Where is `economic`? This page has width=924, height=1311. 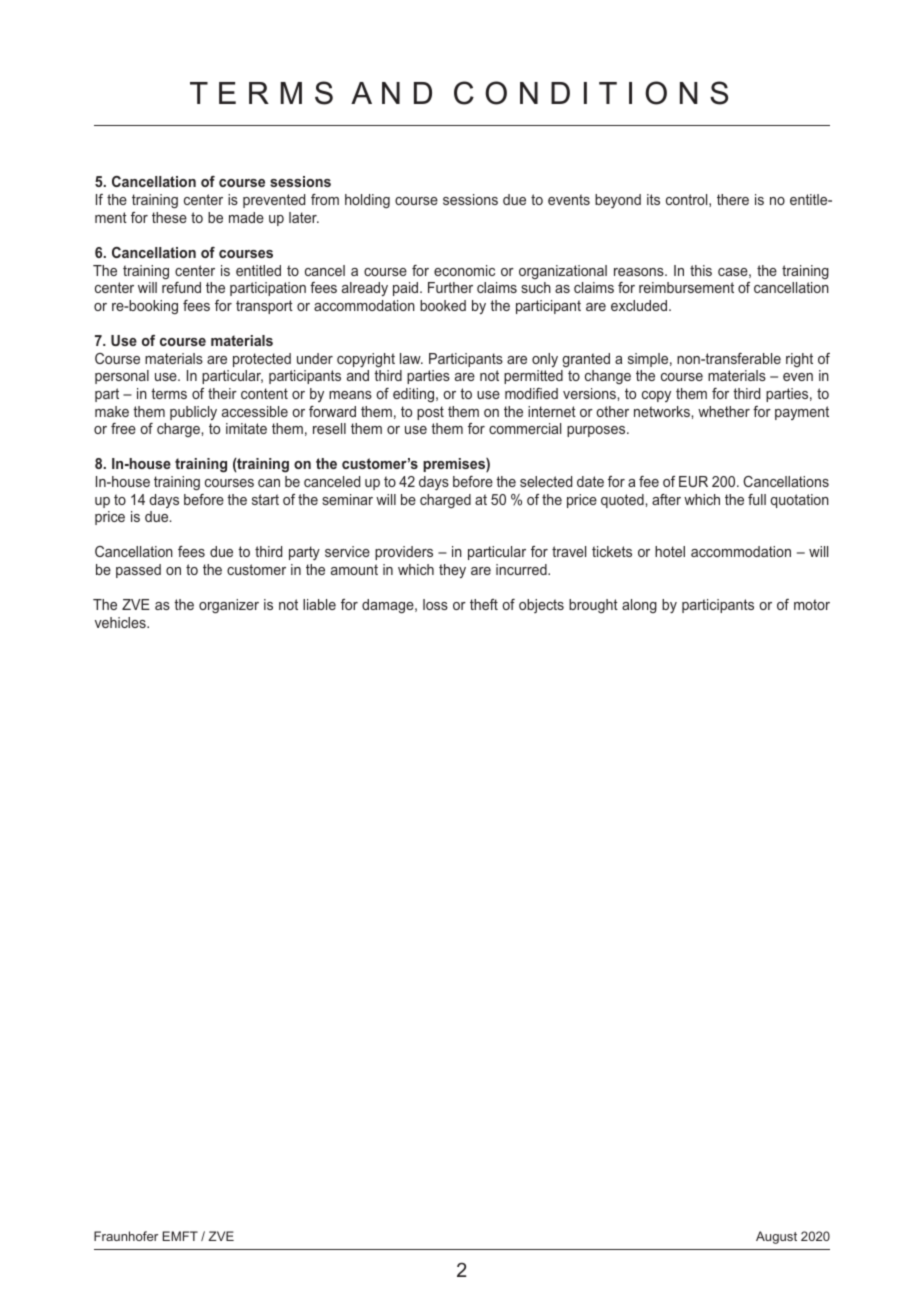 economic is located at coordinates (464, 270).
